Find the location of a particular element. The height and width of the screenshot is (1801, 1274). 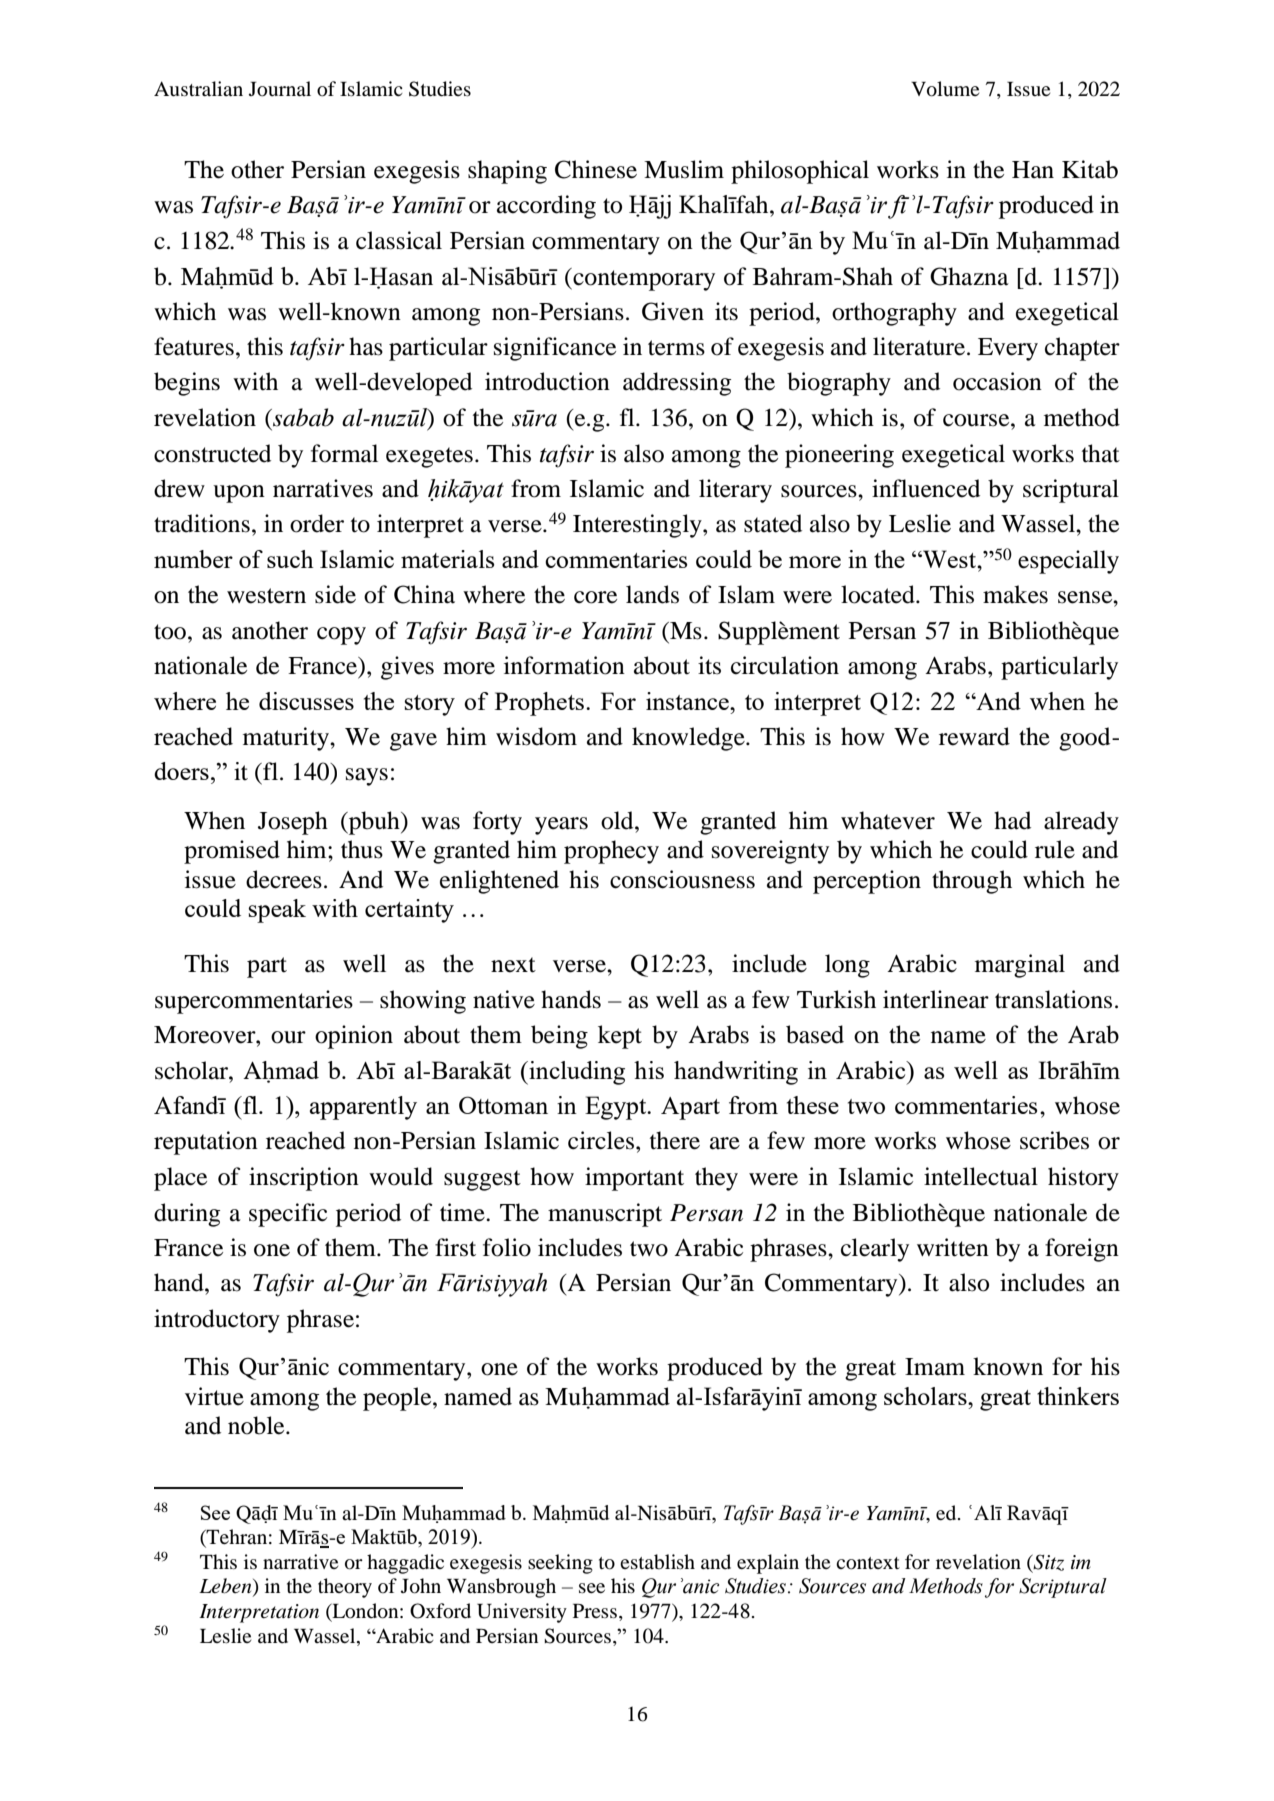

prophecy is located at coordinates (611, 852).
